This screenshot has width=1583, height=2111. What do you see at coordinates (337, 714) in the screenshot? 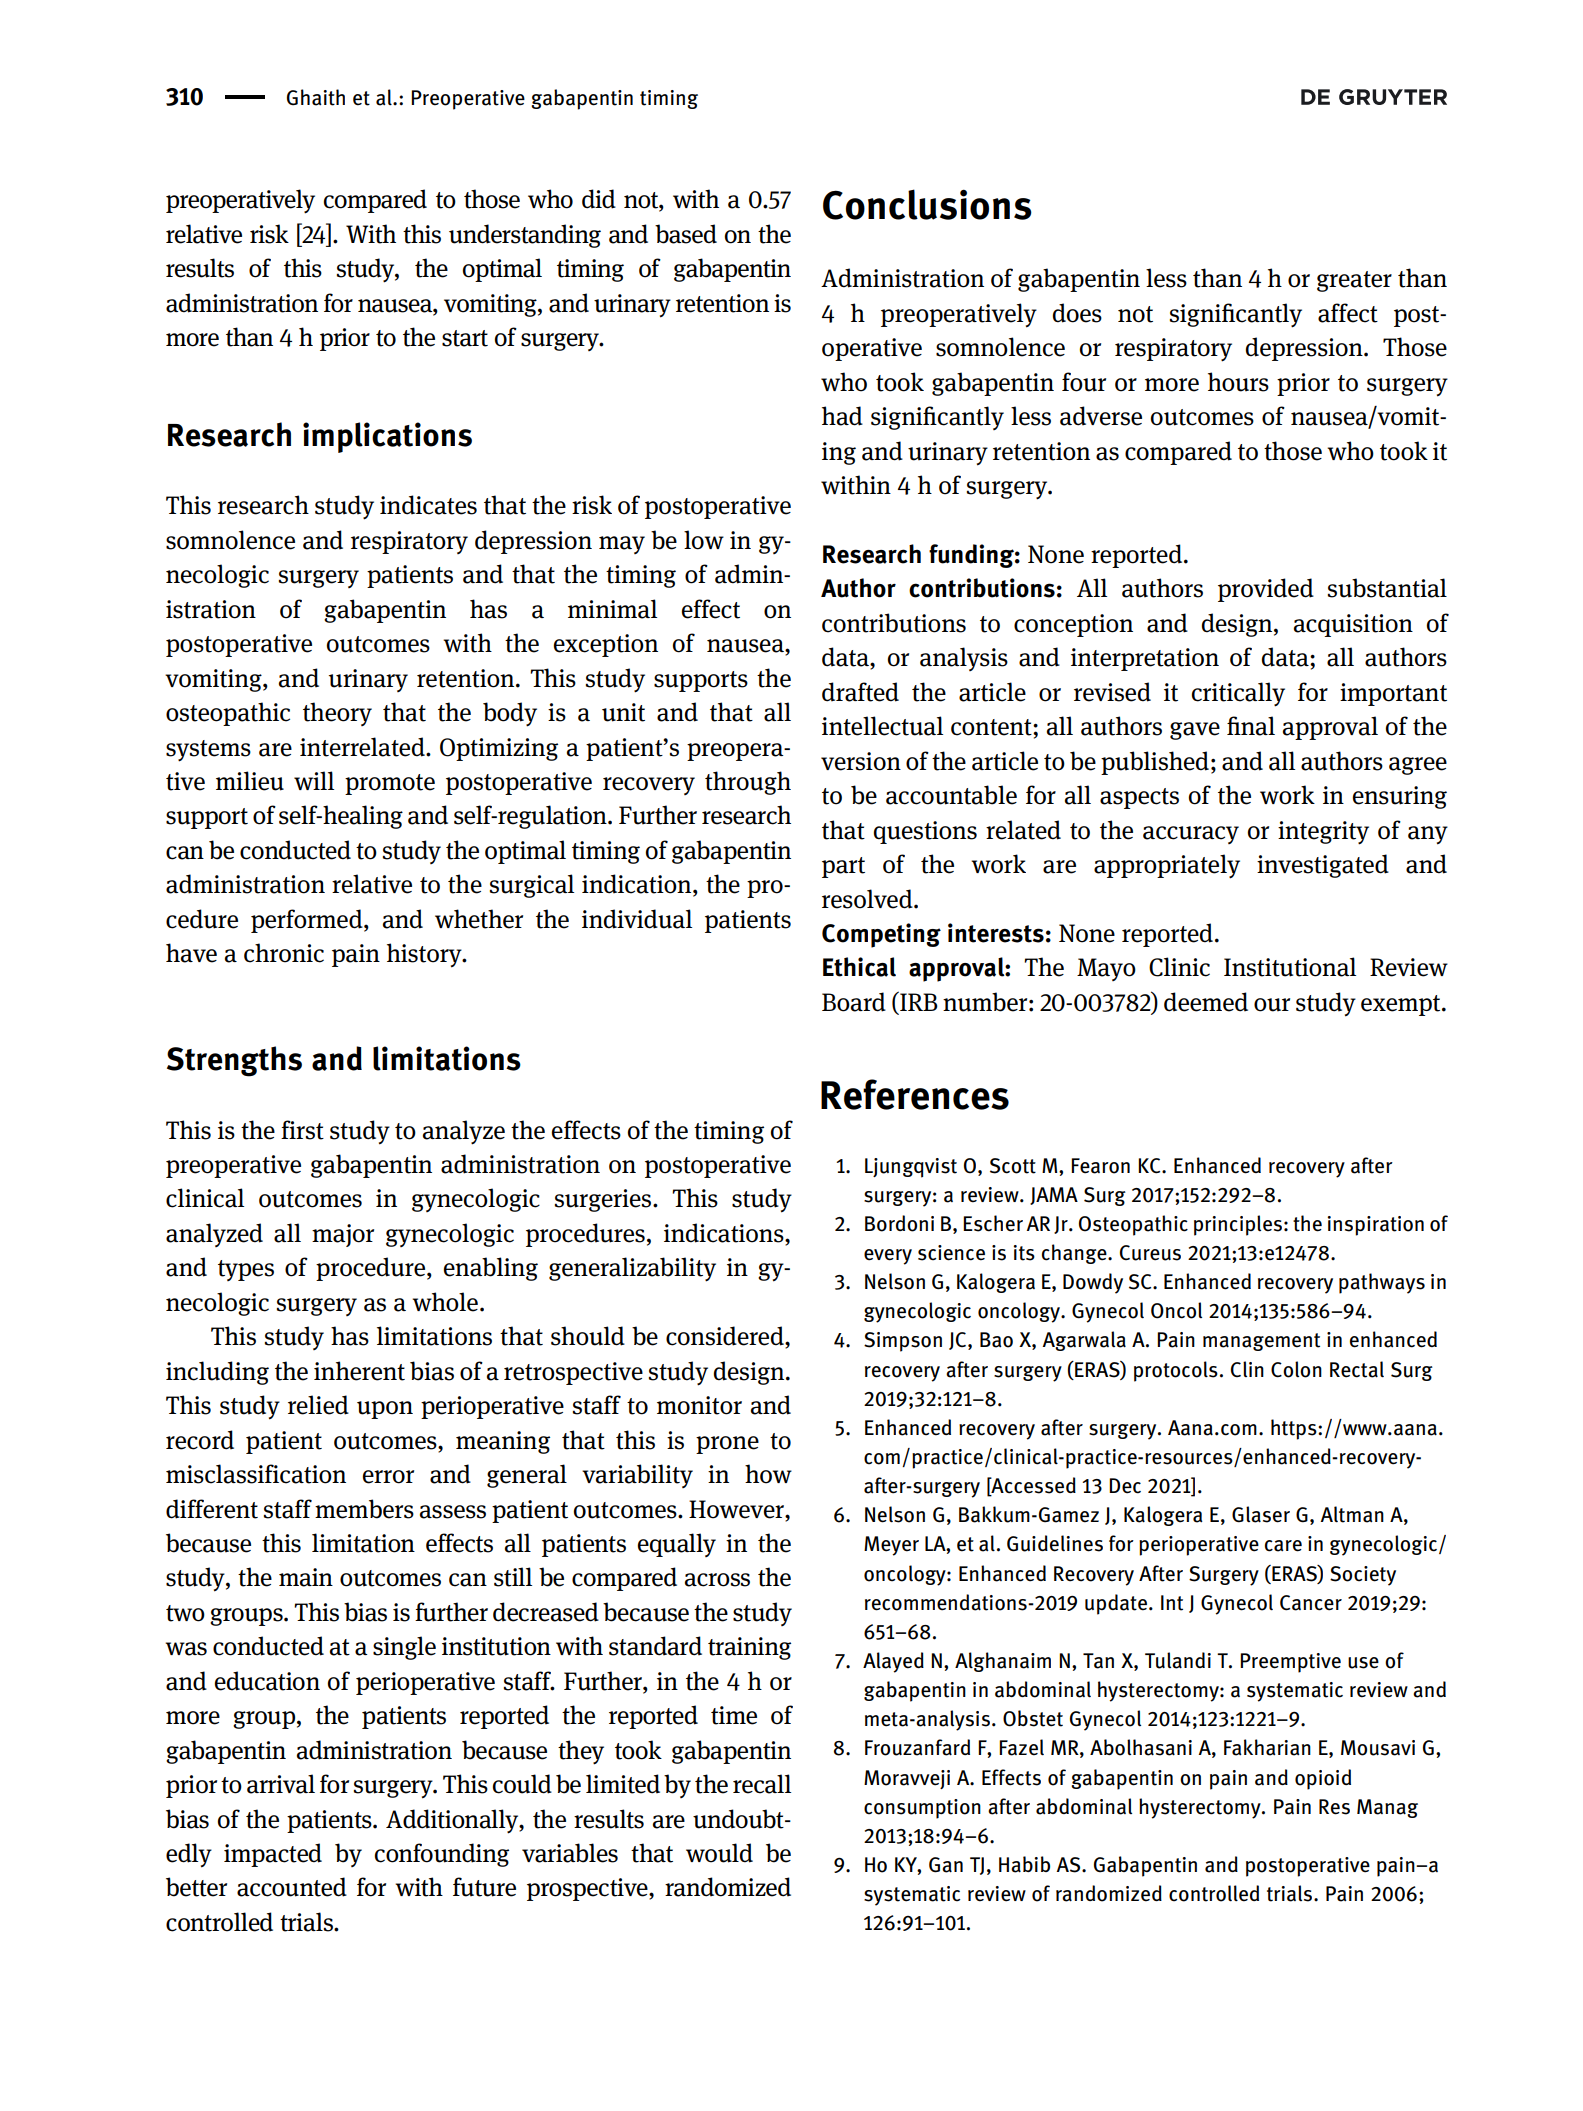
I see `theory` at bounding box center [337, 714].
